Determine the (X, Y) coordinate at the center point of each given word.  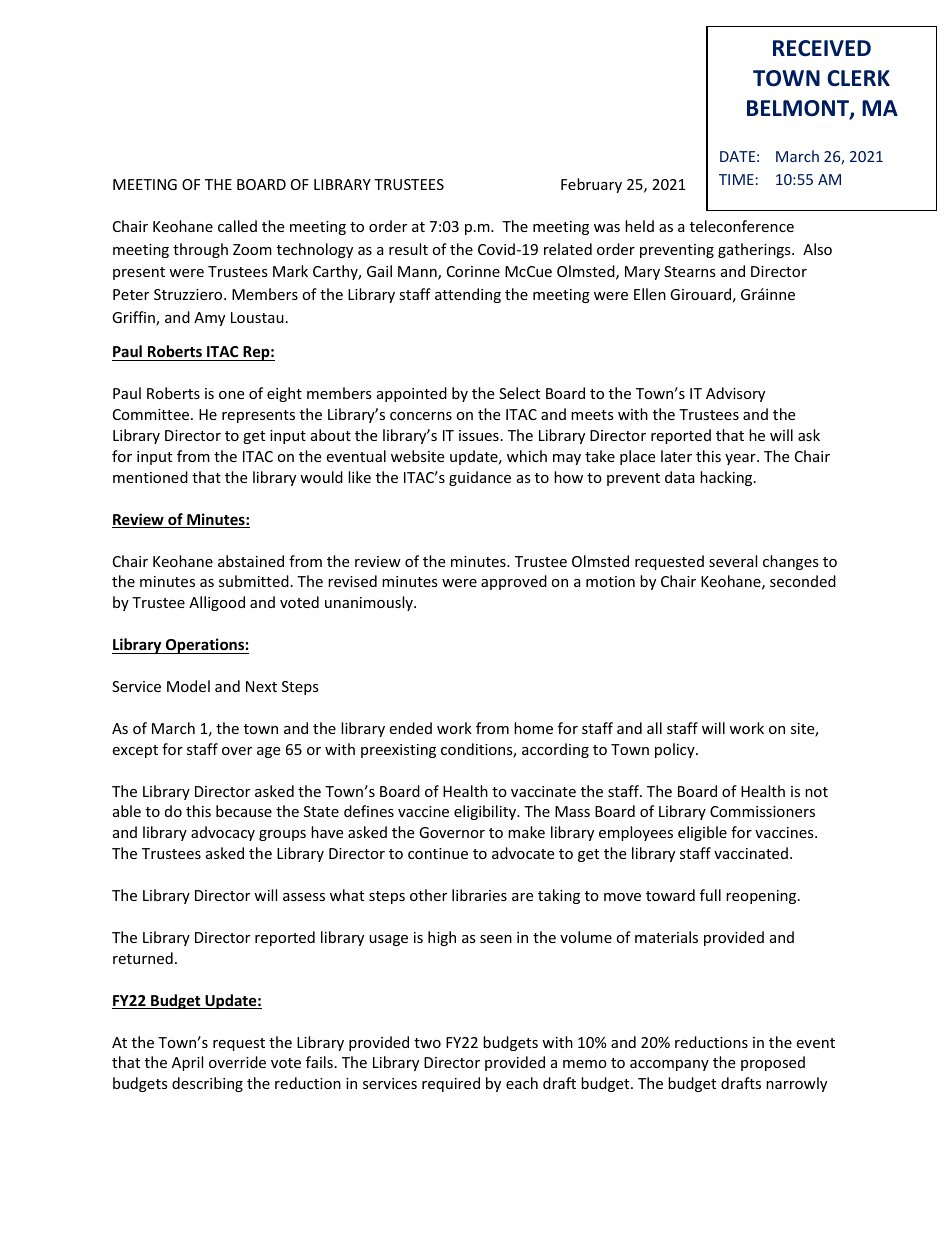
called (237, 226)
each (522, 1083)
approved (514, 582)
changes (791, 562)
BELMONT (799, 109)
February (591, 185)
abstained (251, 561)
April (187, 1063)
